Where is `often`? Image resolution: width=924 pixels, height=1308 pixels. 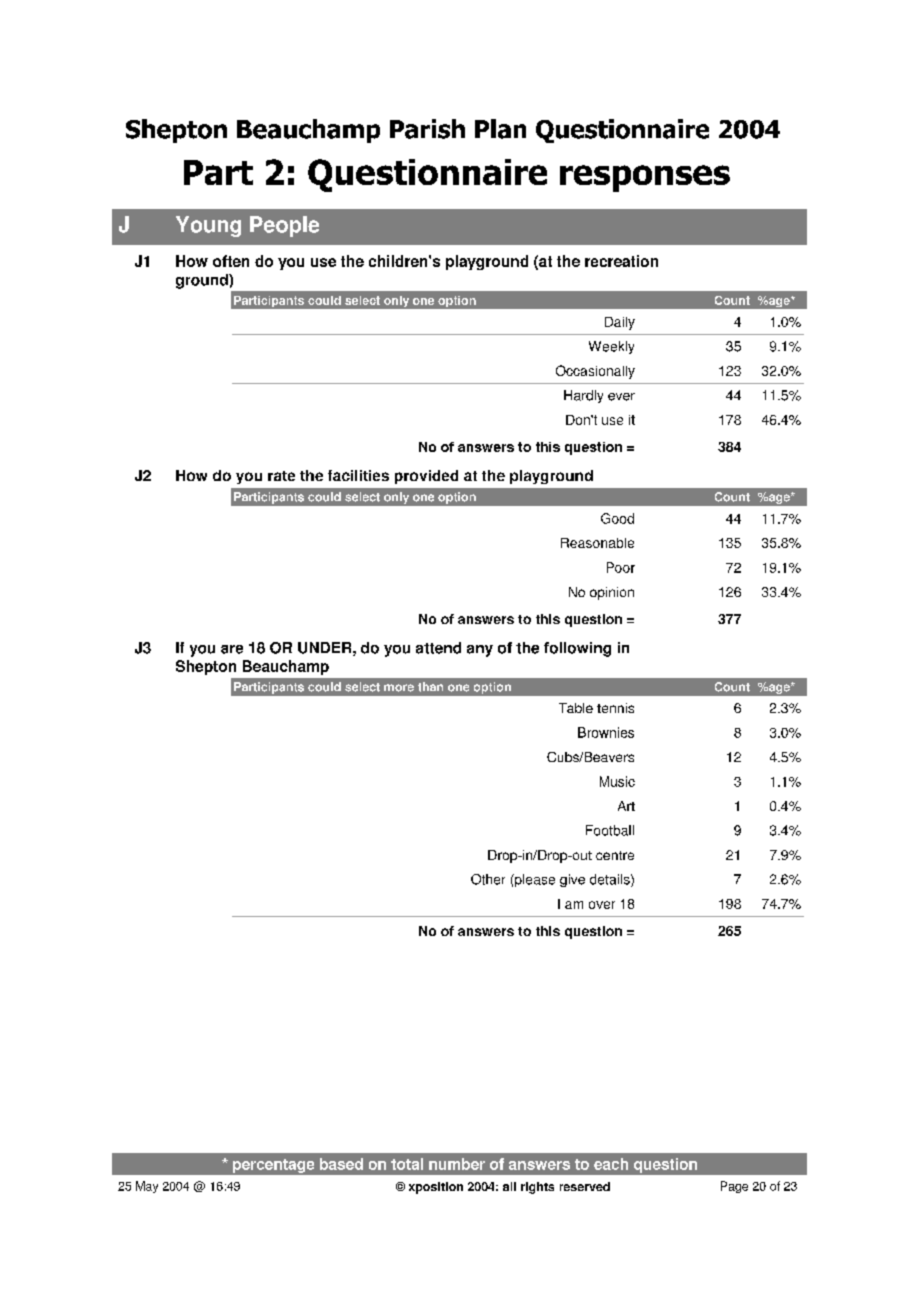
often is located at coordinates (231, 261).
